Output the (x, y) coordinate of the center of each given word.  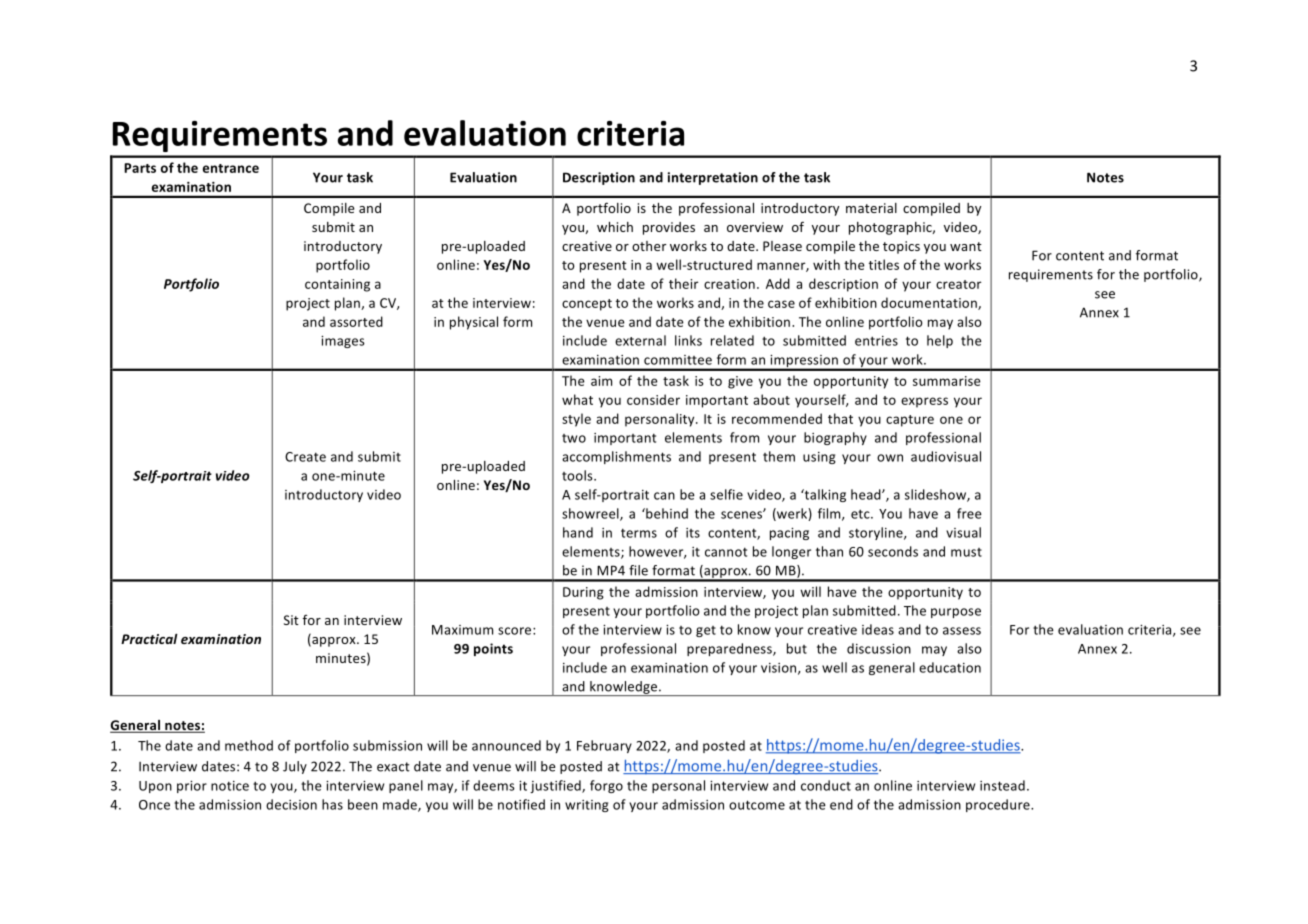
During (583, 593)
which (615, 227)
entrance (231, 168)
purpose (956, 613)
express (924, 402)
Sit (291, 620)
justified (556, 786)
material (871, 208)
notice (230, 786)
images (343, 342)
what (577, 399)
